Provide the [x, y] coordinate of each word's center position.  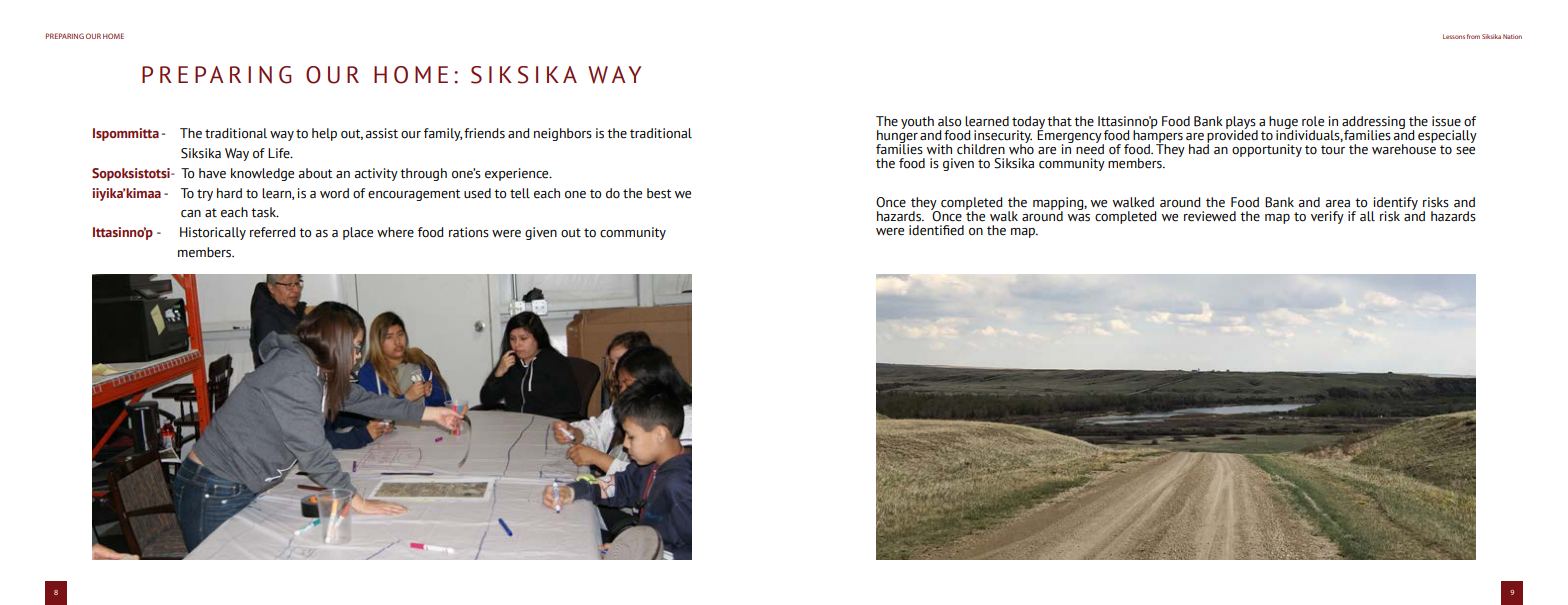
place [358, 233]
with [939, 149]
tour [1333, 150]
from [1473, 36]
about [315, 173]
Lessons [1454, 36]
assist [381, 133]
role [1313, 121]
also [949, 121]
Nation [1512, 36]
